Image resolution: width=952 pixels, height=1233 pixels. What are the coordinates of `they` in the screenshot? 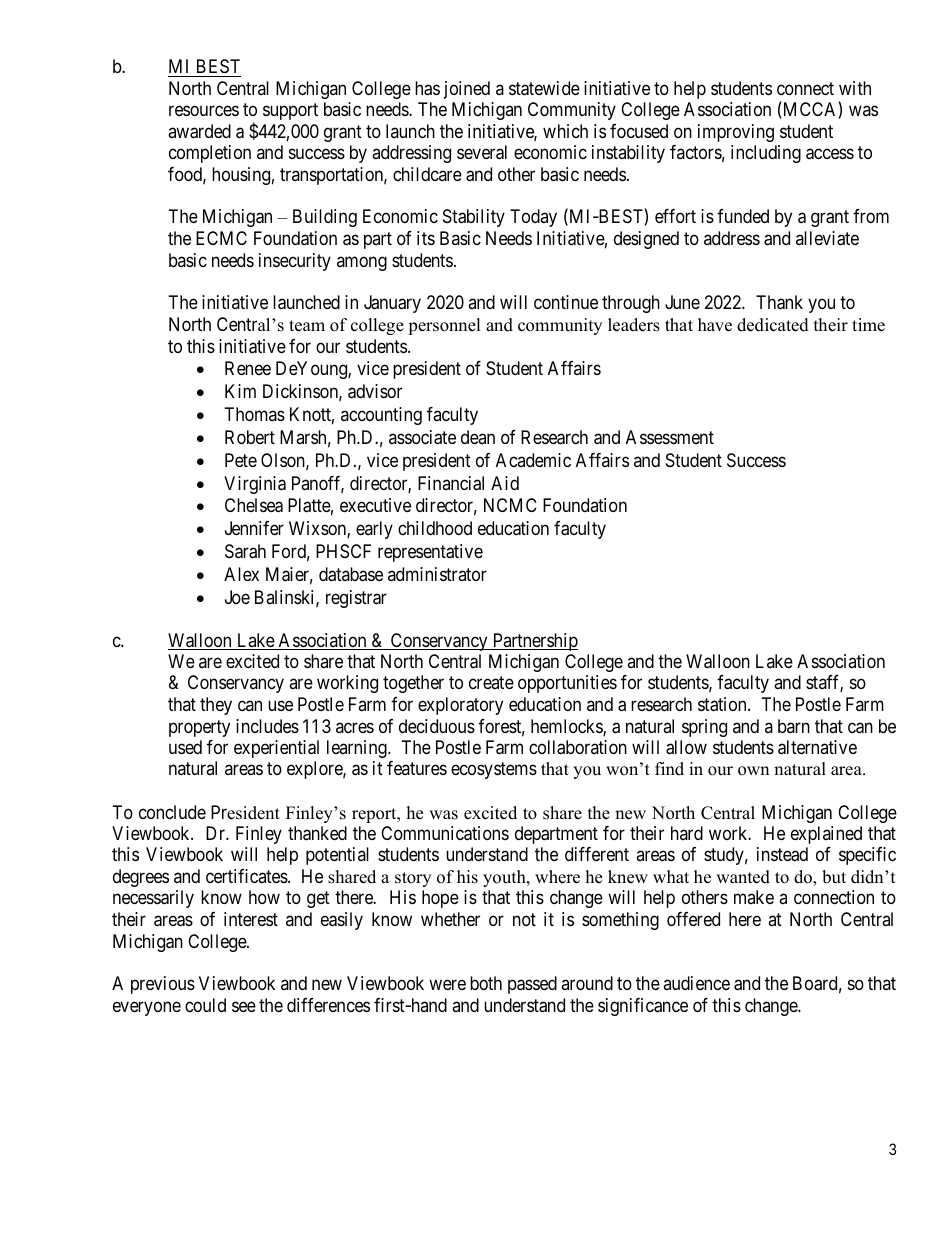 It's located at (216, 706).
